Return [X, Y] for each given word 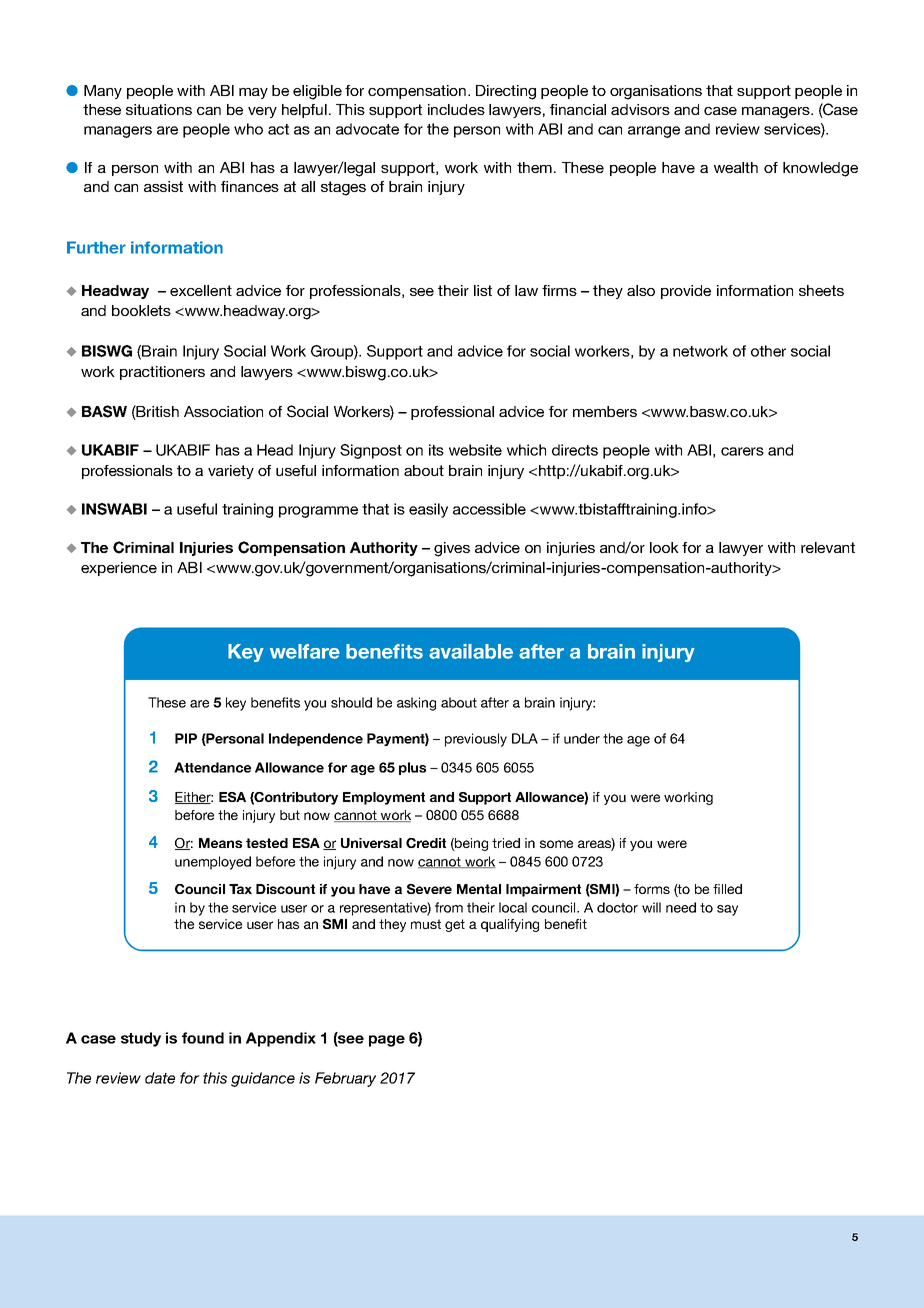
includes [456, 109]
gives [452, 549]
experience [119, 569]
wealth [736, 167]
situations [159, 109]
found [203, 1038]
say [727, 910]
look [664, 547]
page [387, 1041]
